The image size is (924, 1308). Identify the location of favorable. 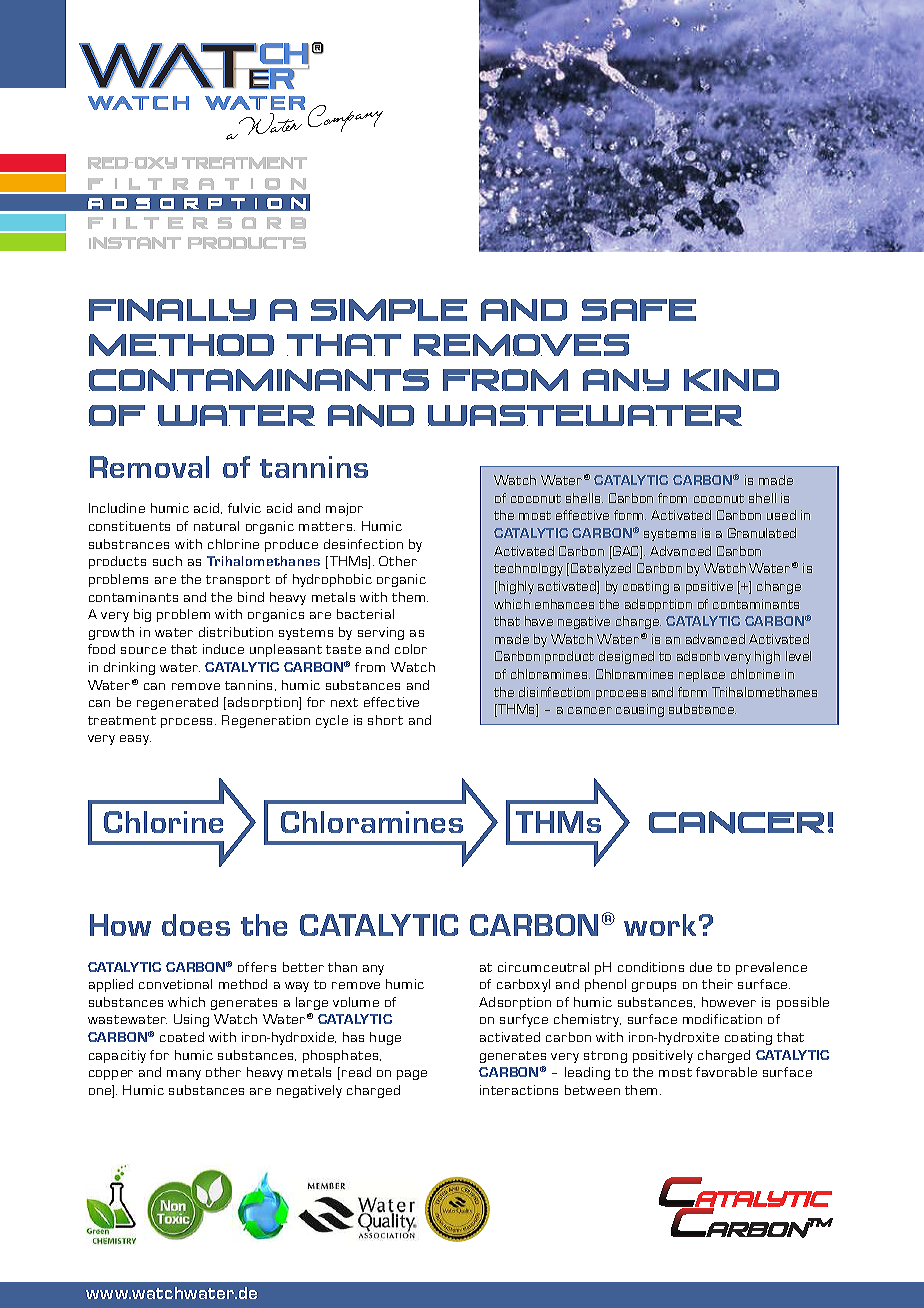
(726, 1072).
